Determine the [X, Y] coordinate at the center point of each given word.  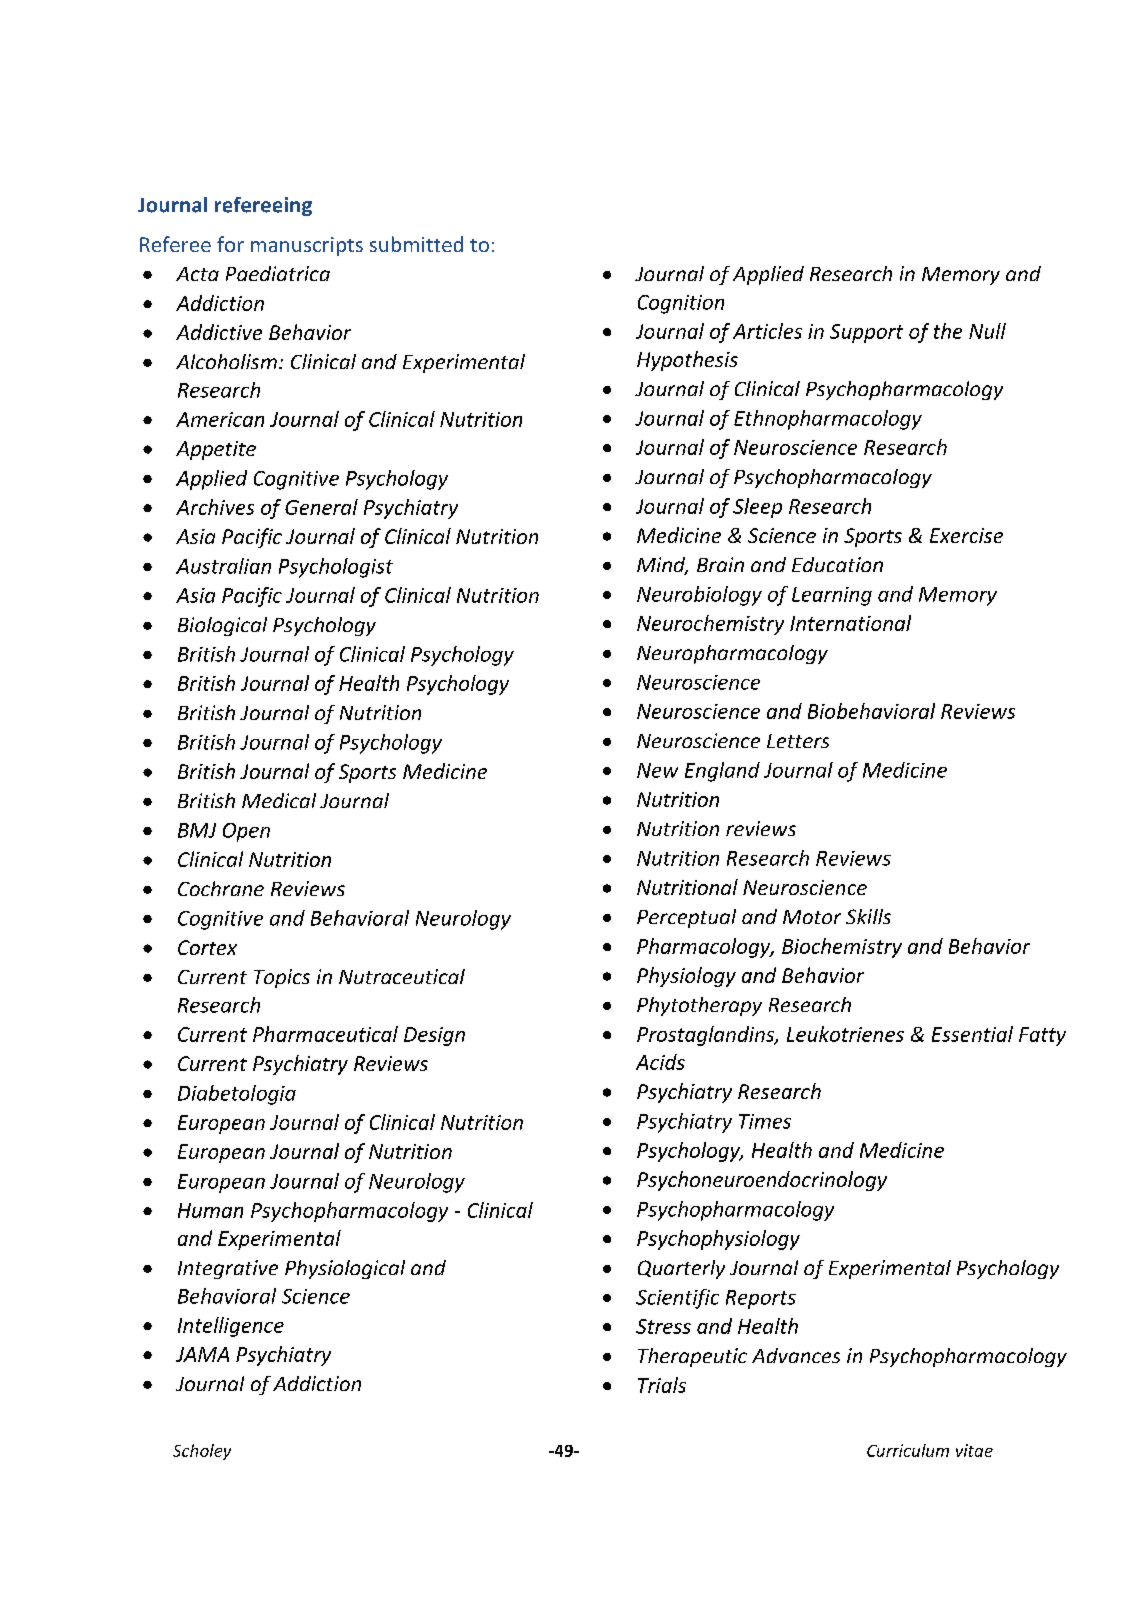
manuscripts [307, 246]
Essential [972, 1034]
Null [987, 331]
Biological [222, 626]
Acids [660, 1062]
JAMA [202, 1354]
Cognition [681, 304]
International [850, 623]
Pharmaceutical [325, 1034]
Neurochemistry [710, 625]
